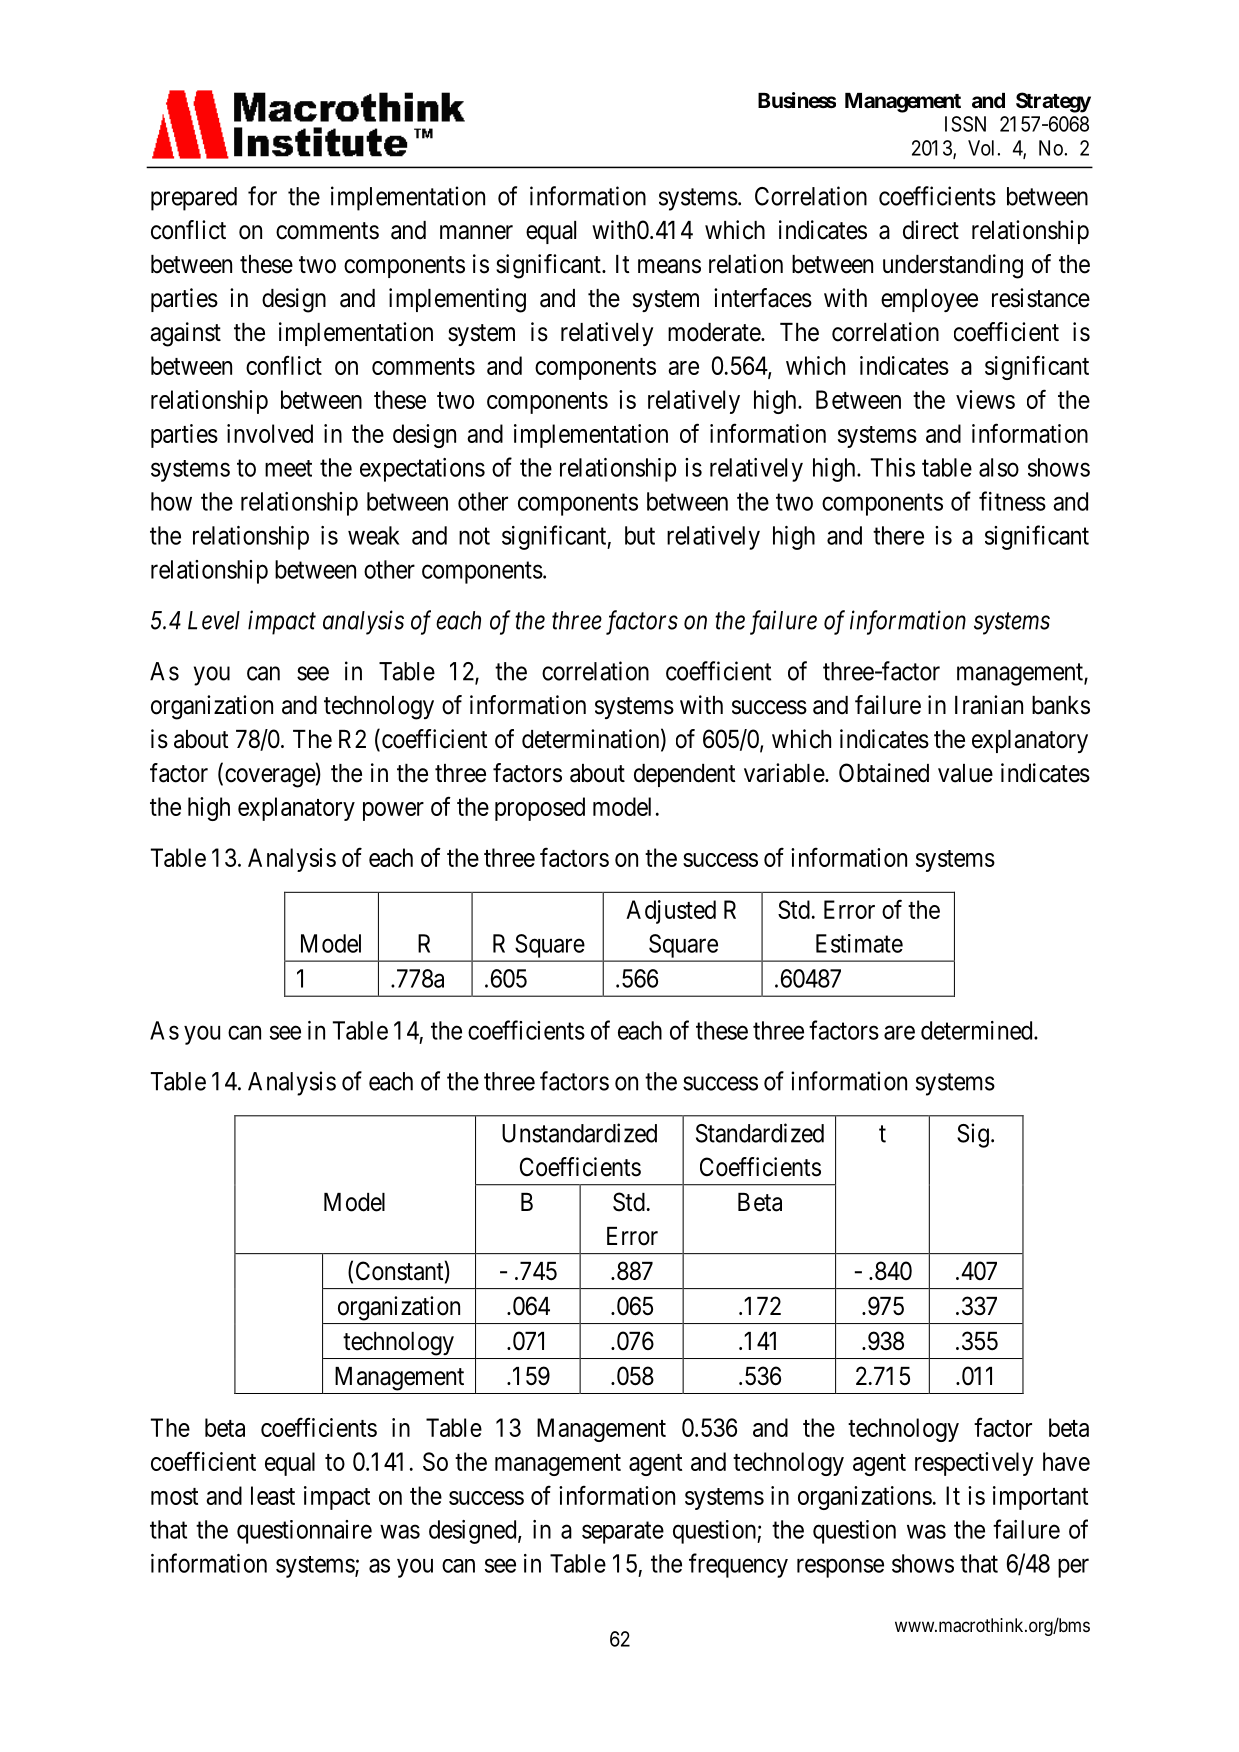 The image size is (1239, 1752). Describe the element at coordinates (214, 620) in the screenshot. I see `Level` at that location.
